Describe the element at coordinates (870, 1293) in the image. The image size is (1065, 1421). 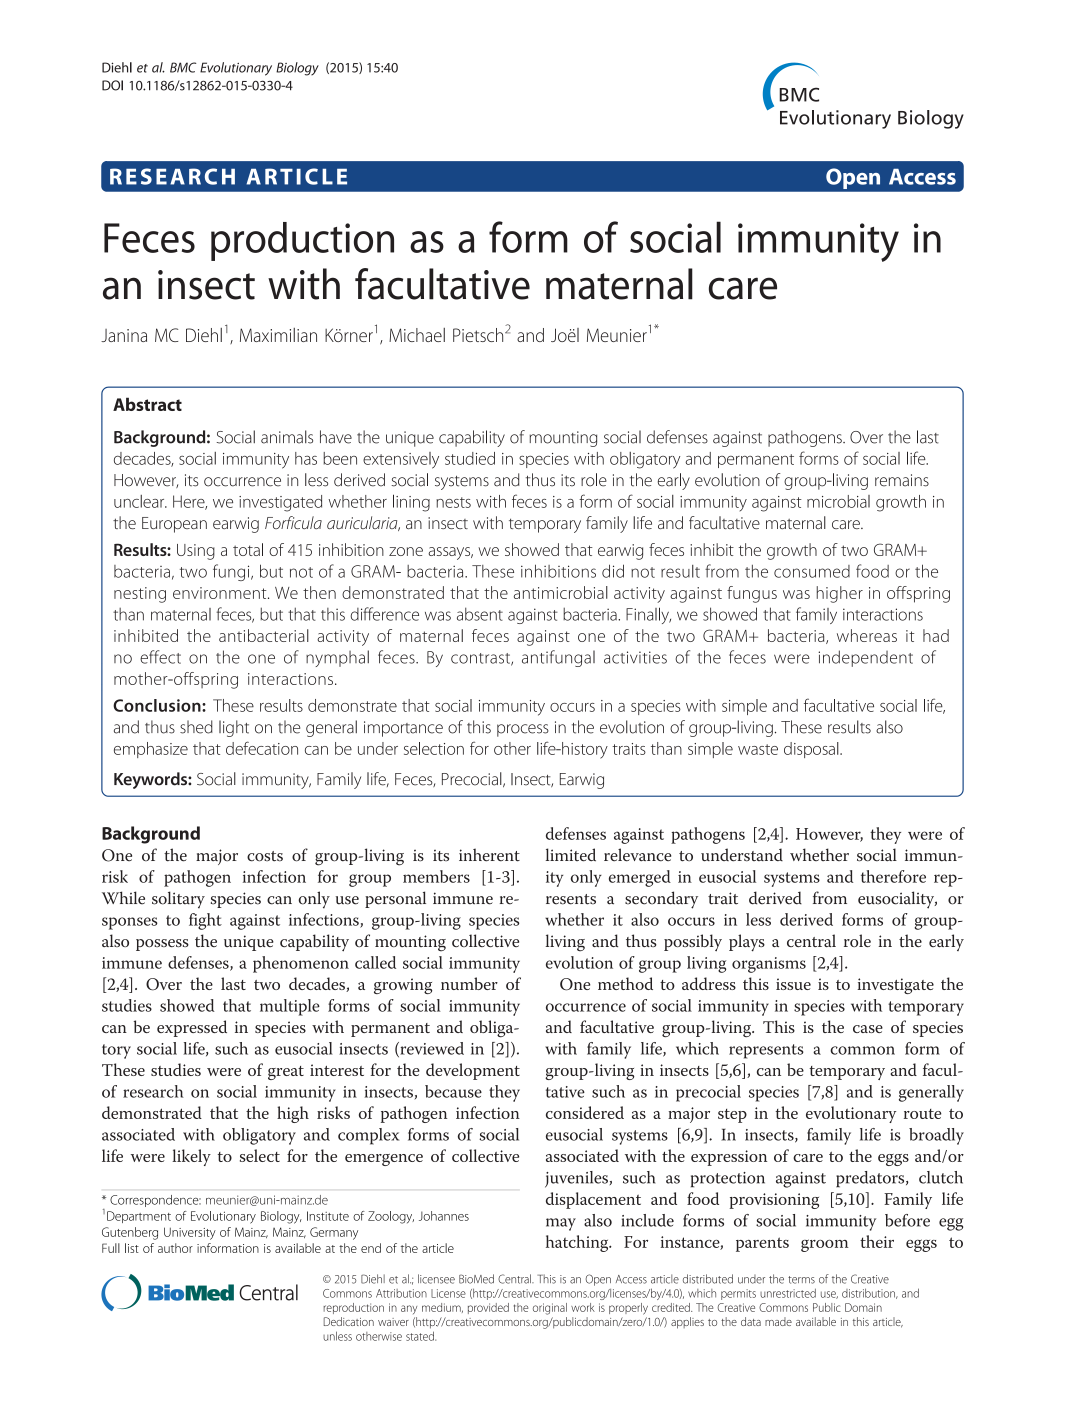
I see `distribution` at that location.
